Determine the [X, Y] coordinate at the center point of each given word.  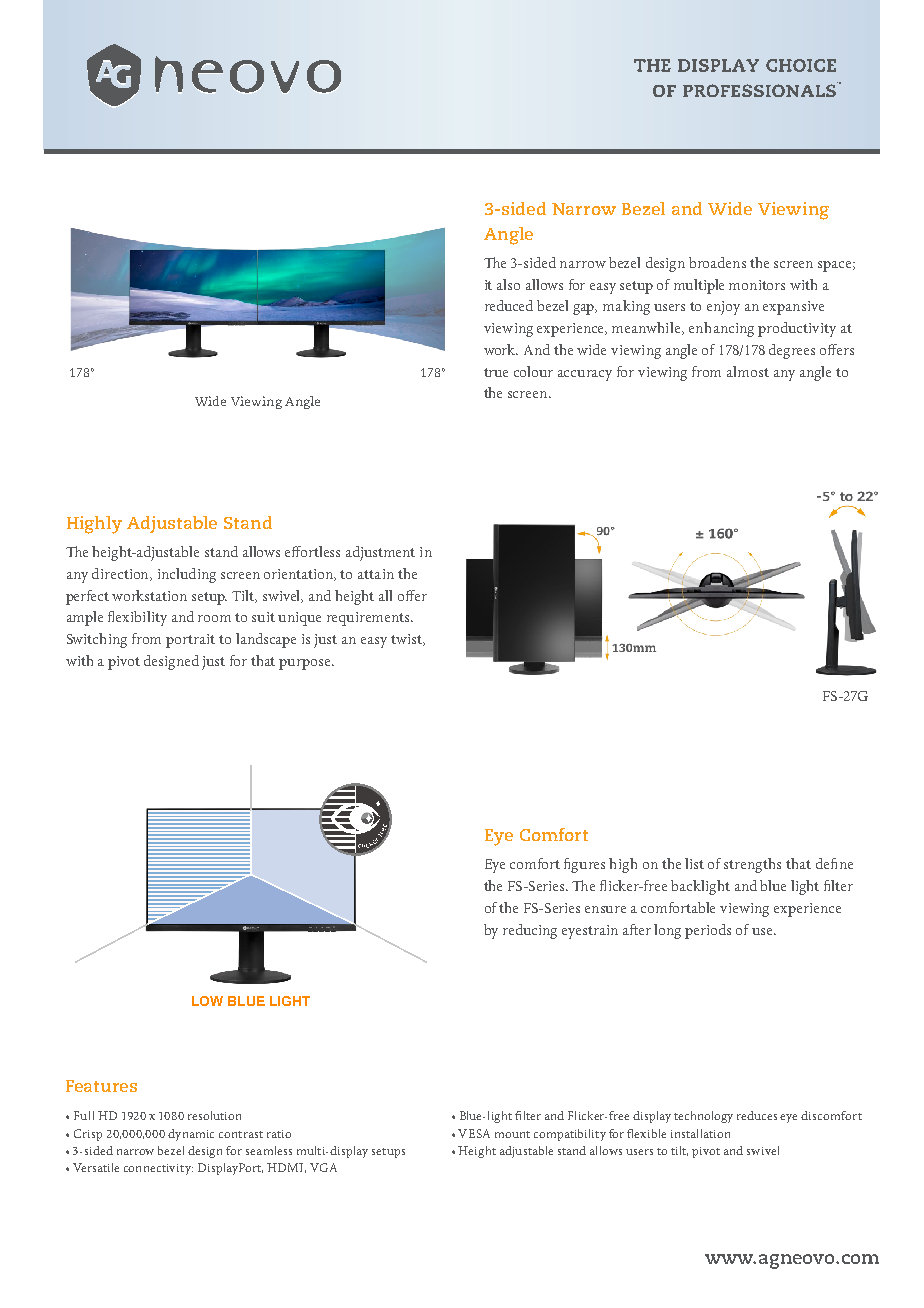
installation [700, 1133]
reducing [530, 931]
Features [101, 1086]
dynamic [191, 1135]
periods [708, 931]
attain [376, 574]
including [187, 575]
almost [748, 371]
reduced [509, 305]
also [508, 284]
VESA [474, 1133]
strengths [752, 865]
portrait [190, 641]
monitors [757, 285]
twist [408, 640]
